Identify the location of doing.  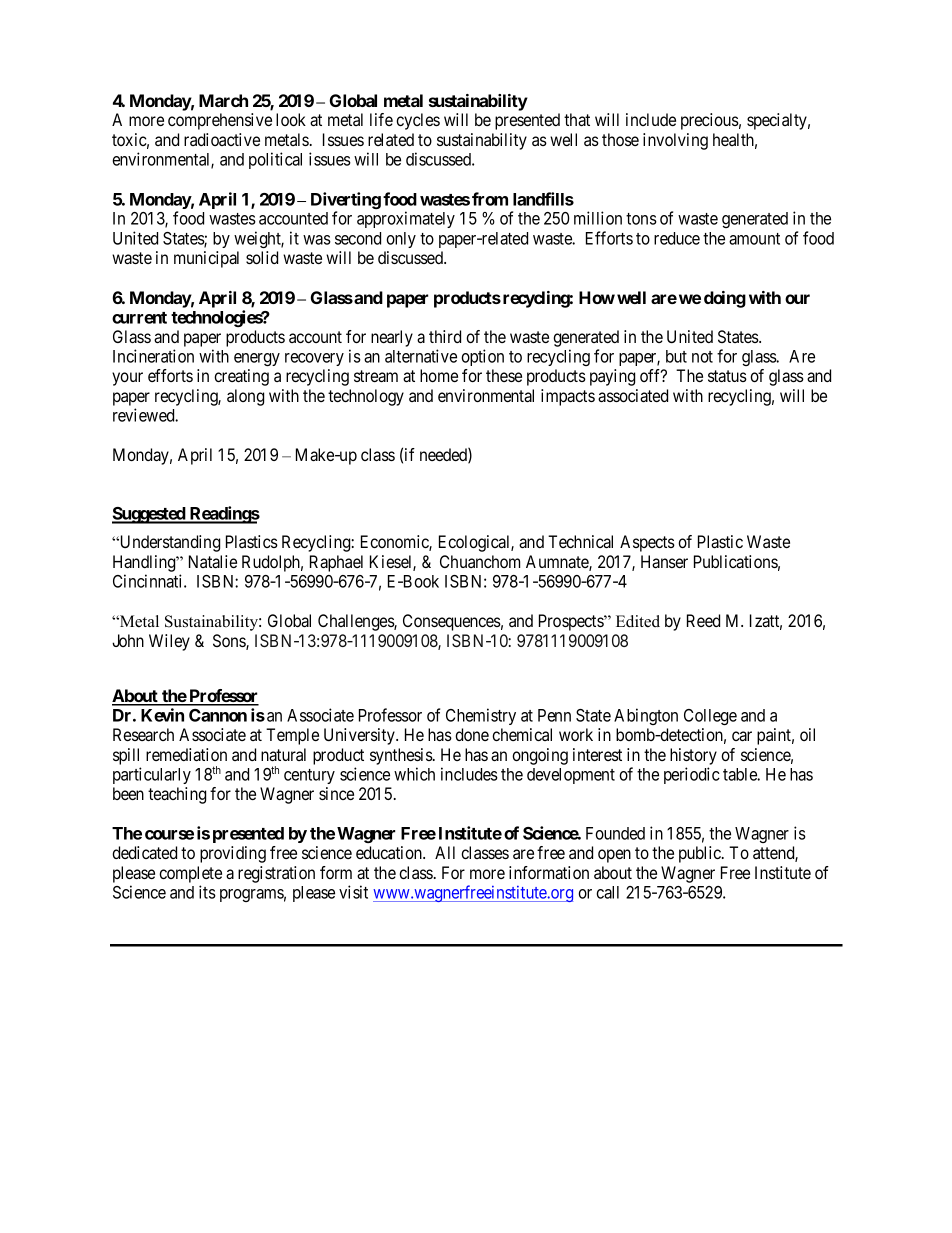
(725, 299).
